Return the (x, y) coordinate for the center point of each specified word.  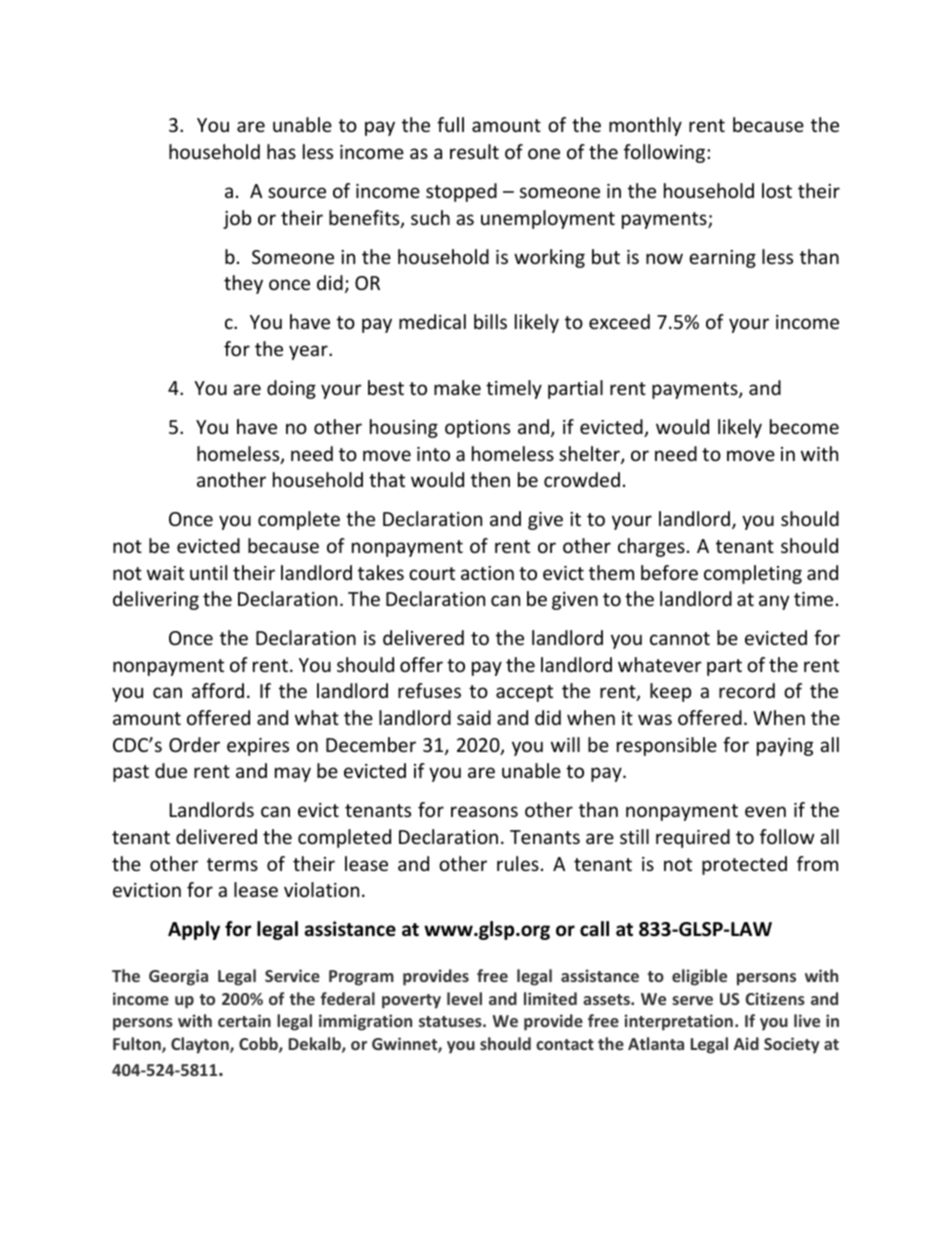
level (464, 998)
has (281, 151)
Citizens (775, 998)
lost (777, 190)
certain (244, 1020)
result (474, 151)
